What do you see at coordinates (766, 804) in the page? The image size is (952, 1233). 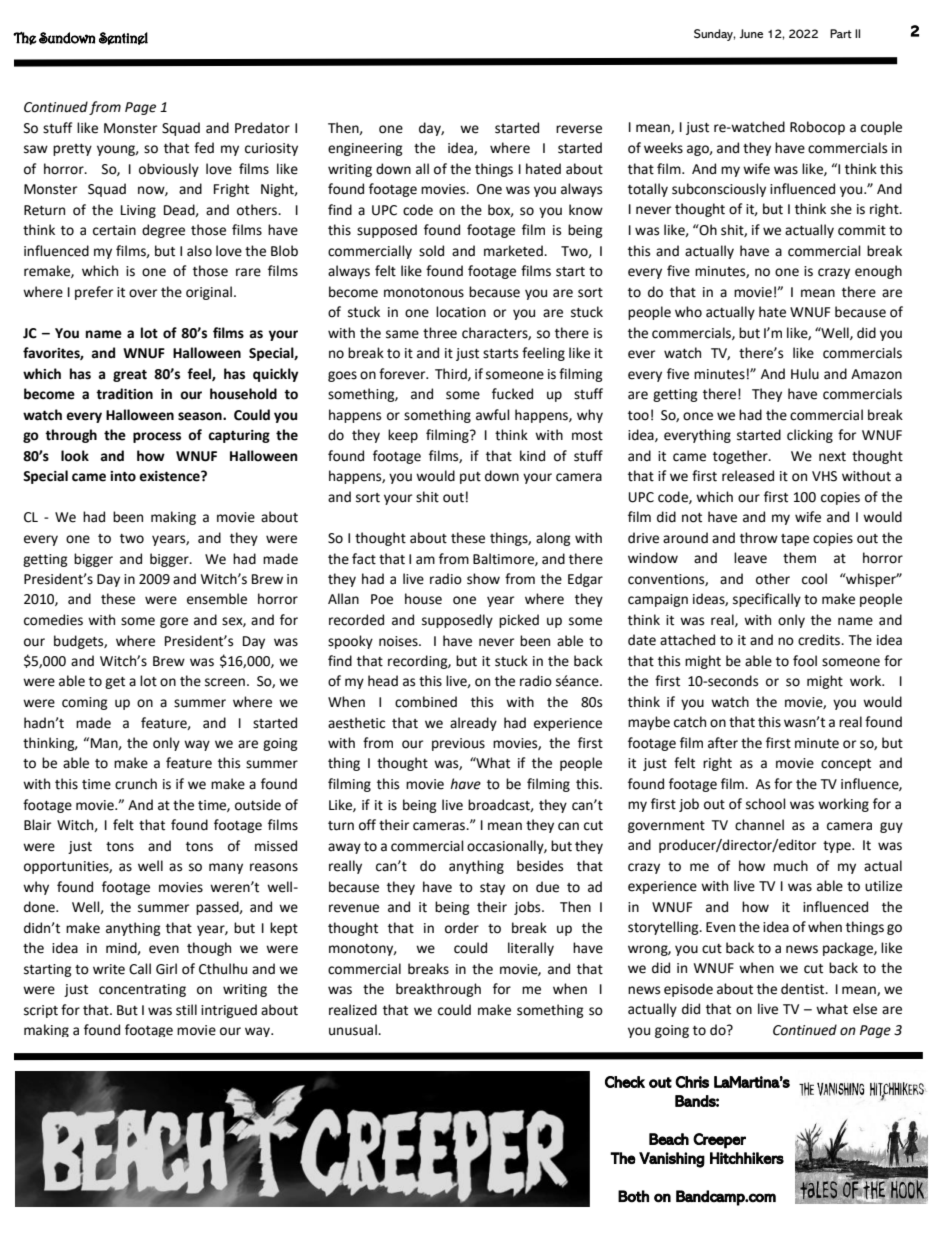 I see `school` at bounding box center [766, 804].
